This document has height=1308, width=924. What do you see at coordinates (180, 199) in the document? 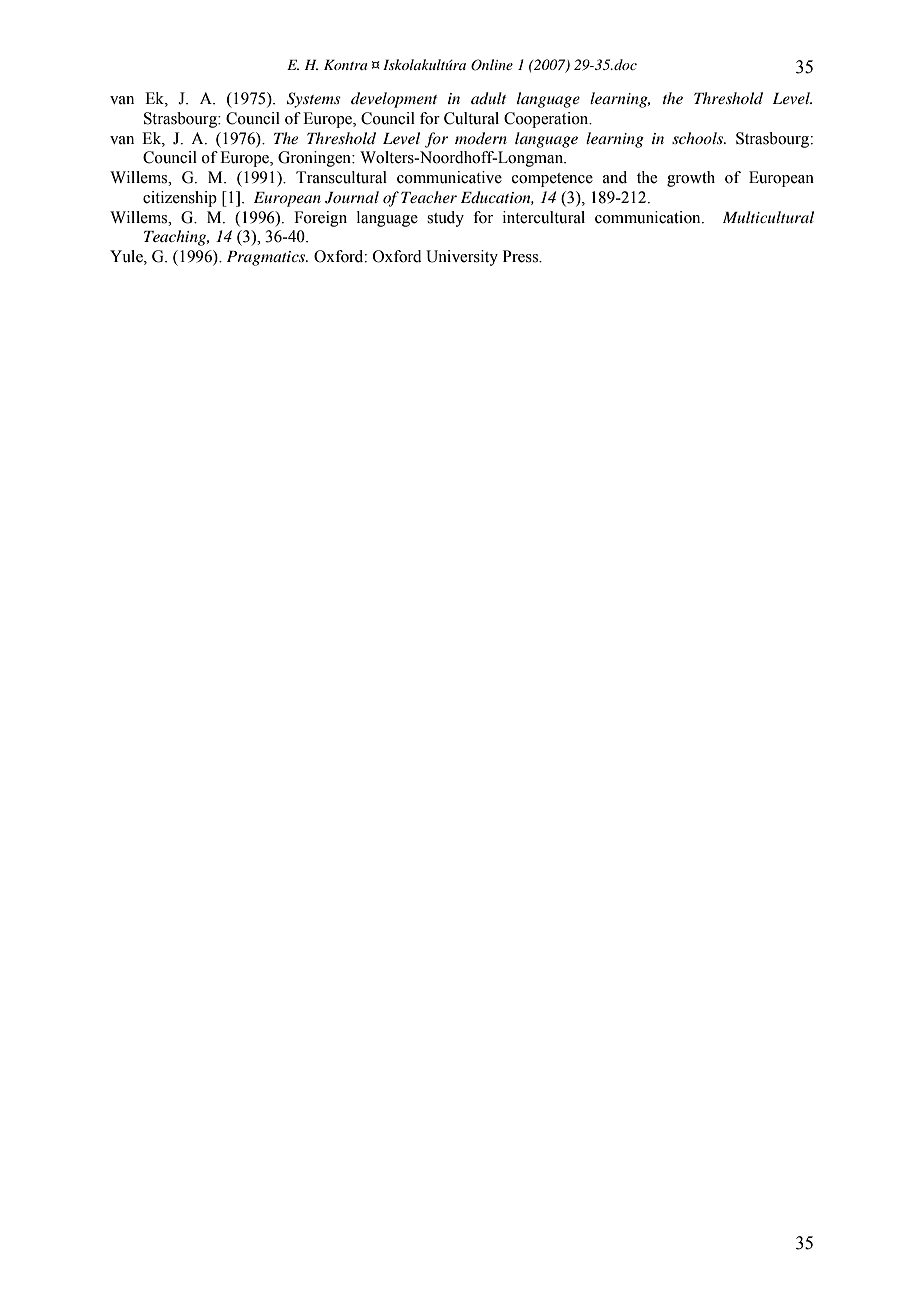
I see `citizenship` at bounding box center [180, 199].
